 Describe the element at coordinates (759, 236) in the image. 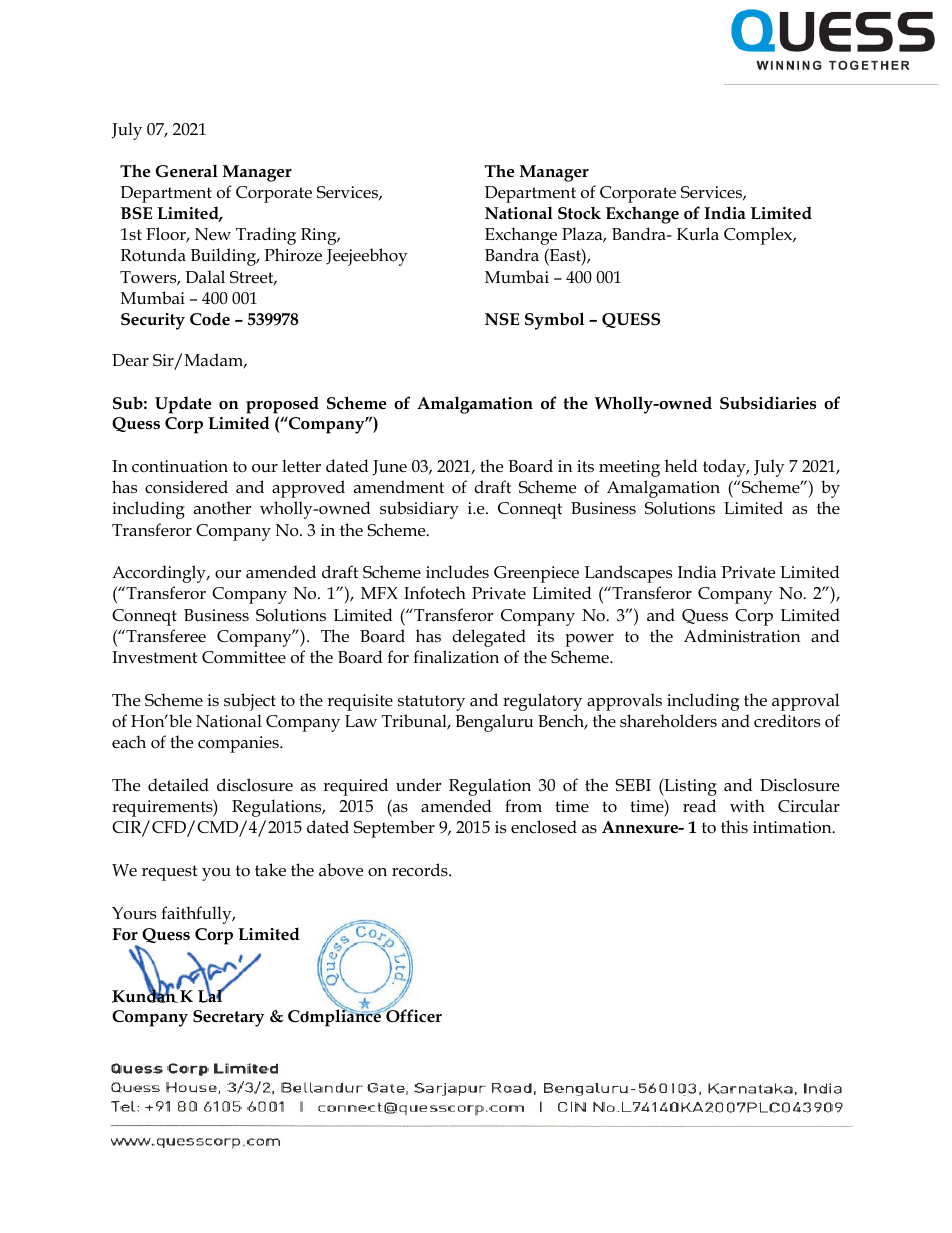

I see `Complex` at that location.
